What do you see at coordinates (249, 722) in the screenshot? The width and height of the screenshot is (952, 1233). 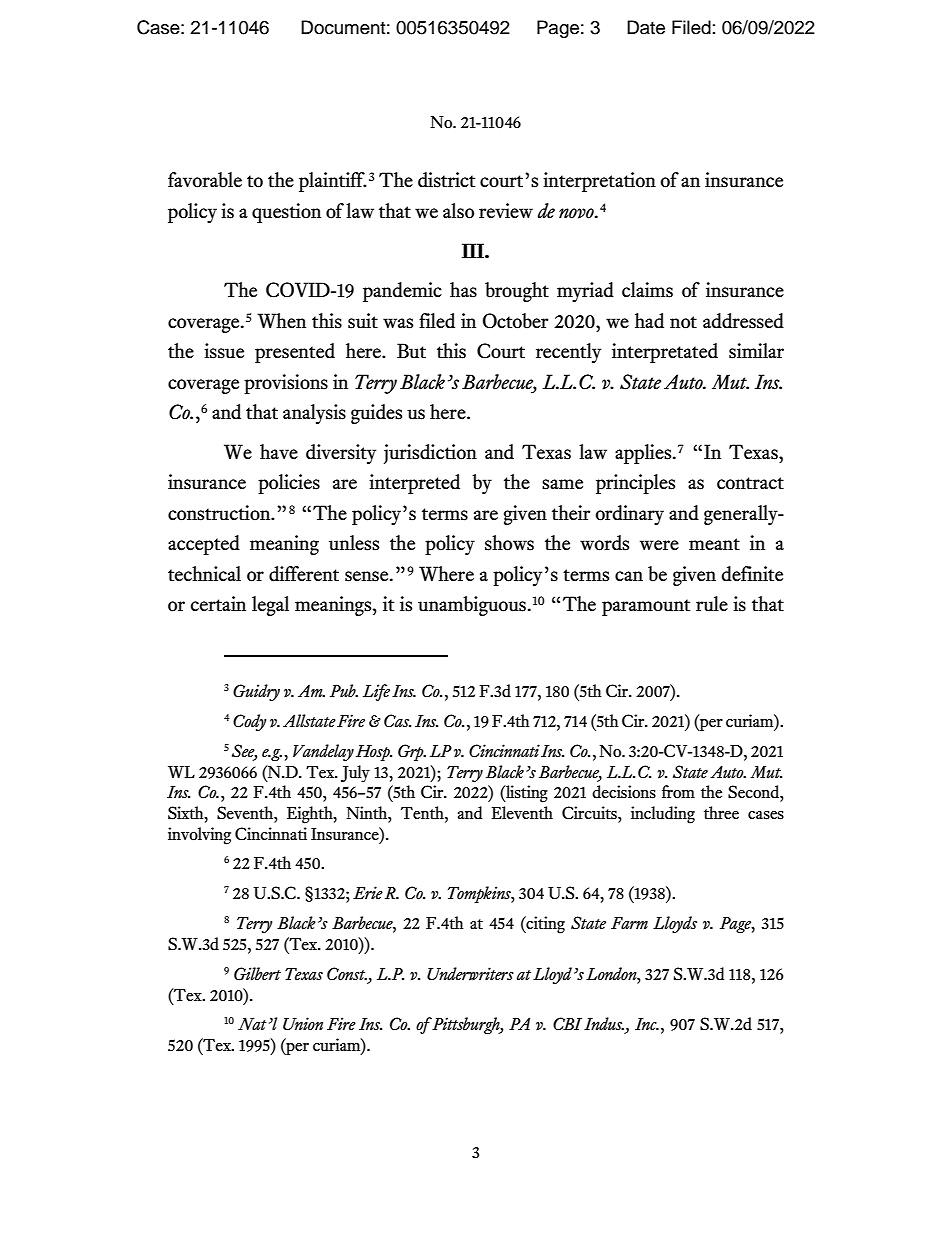 I see `Cody` at bounding box center [249, 722].
